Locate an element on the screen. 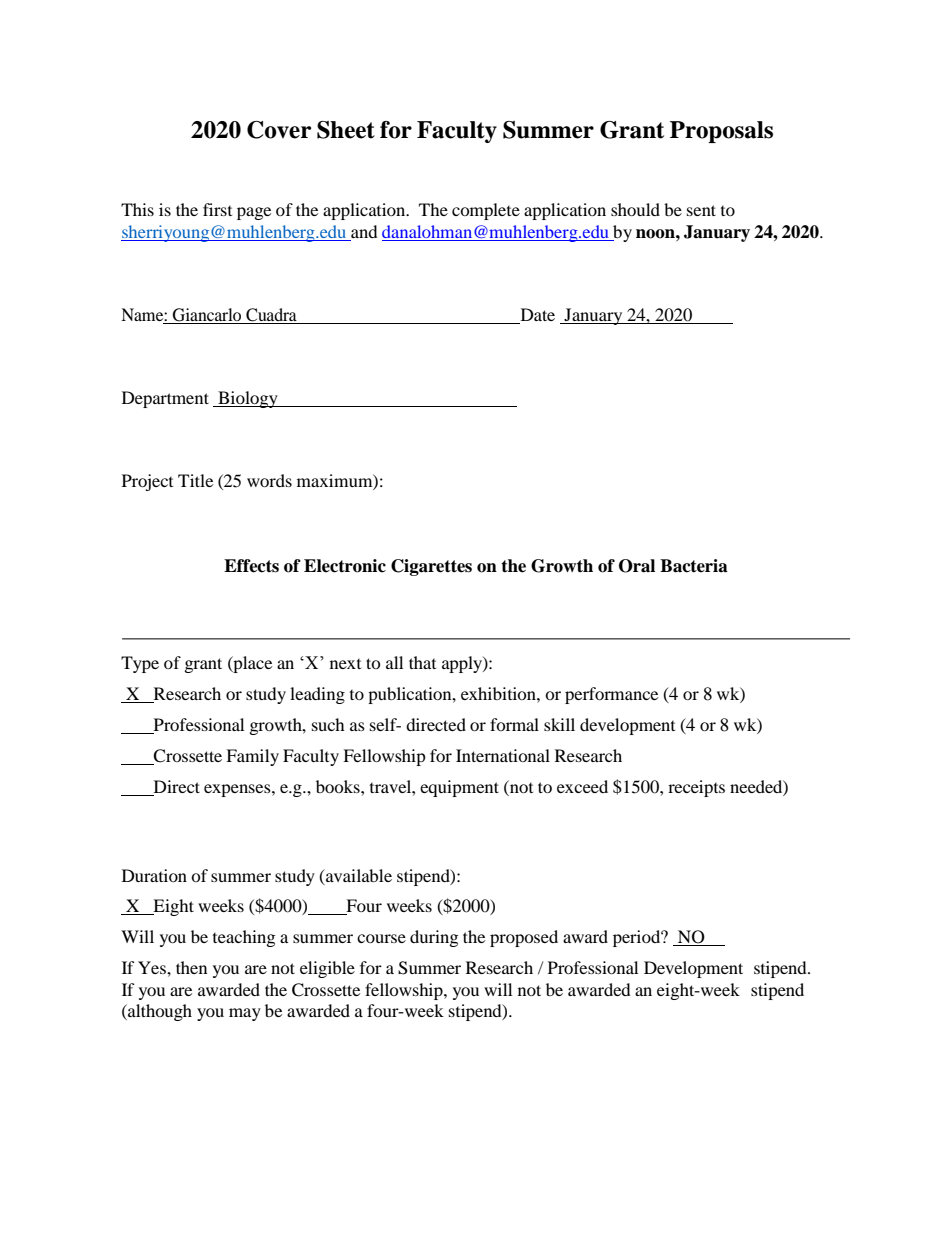 This screenshot has height=1233, width=952. first is located at coordinates (217, 209).
